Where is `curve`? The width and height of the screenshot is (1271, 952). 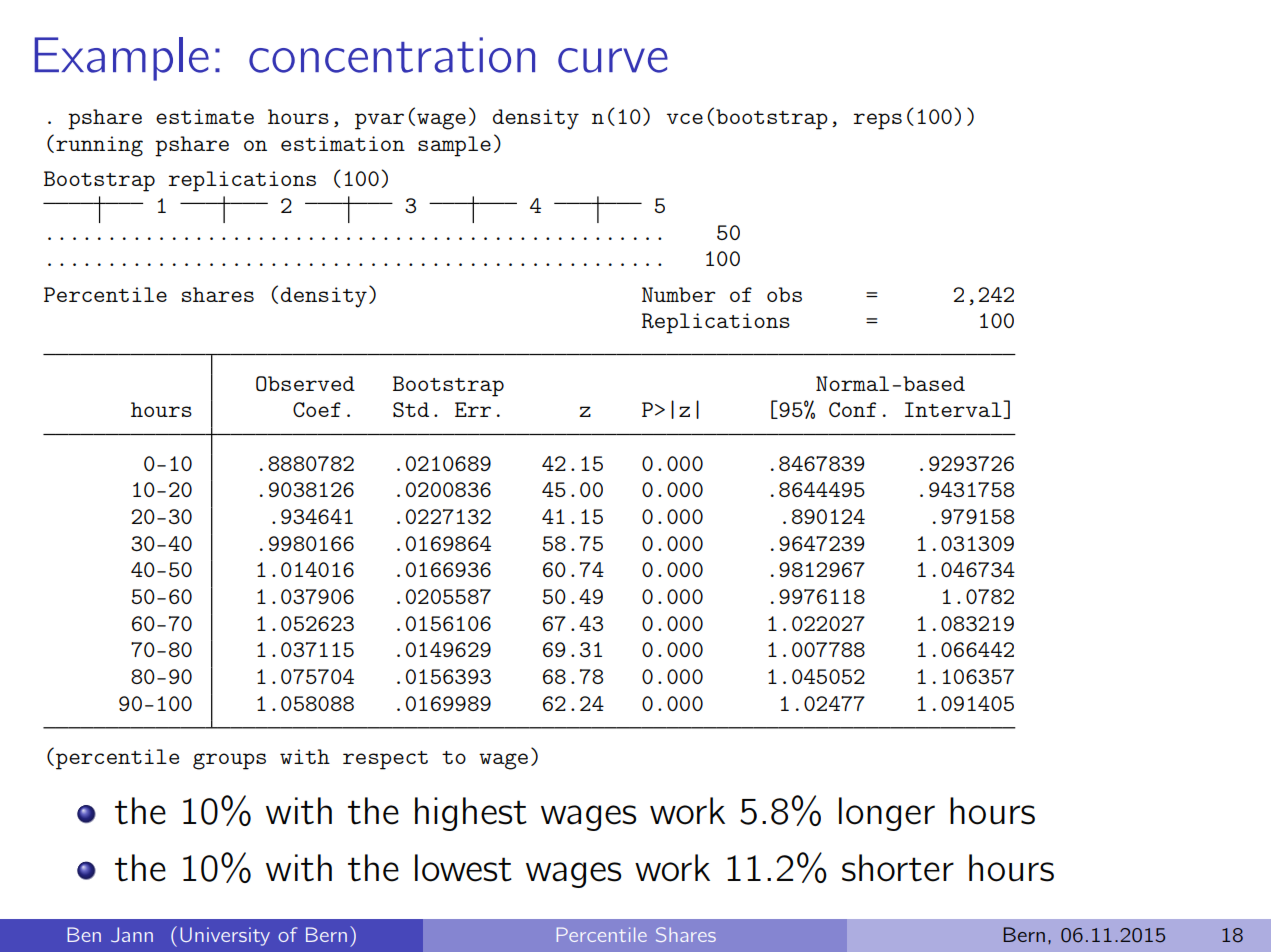
curve is located at coordinates (613, 60).
